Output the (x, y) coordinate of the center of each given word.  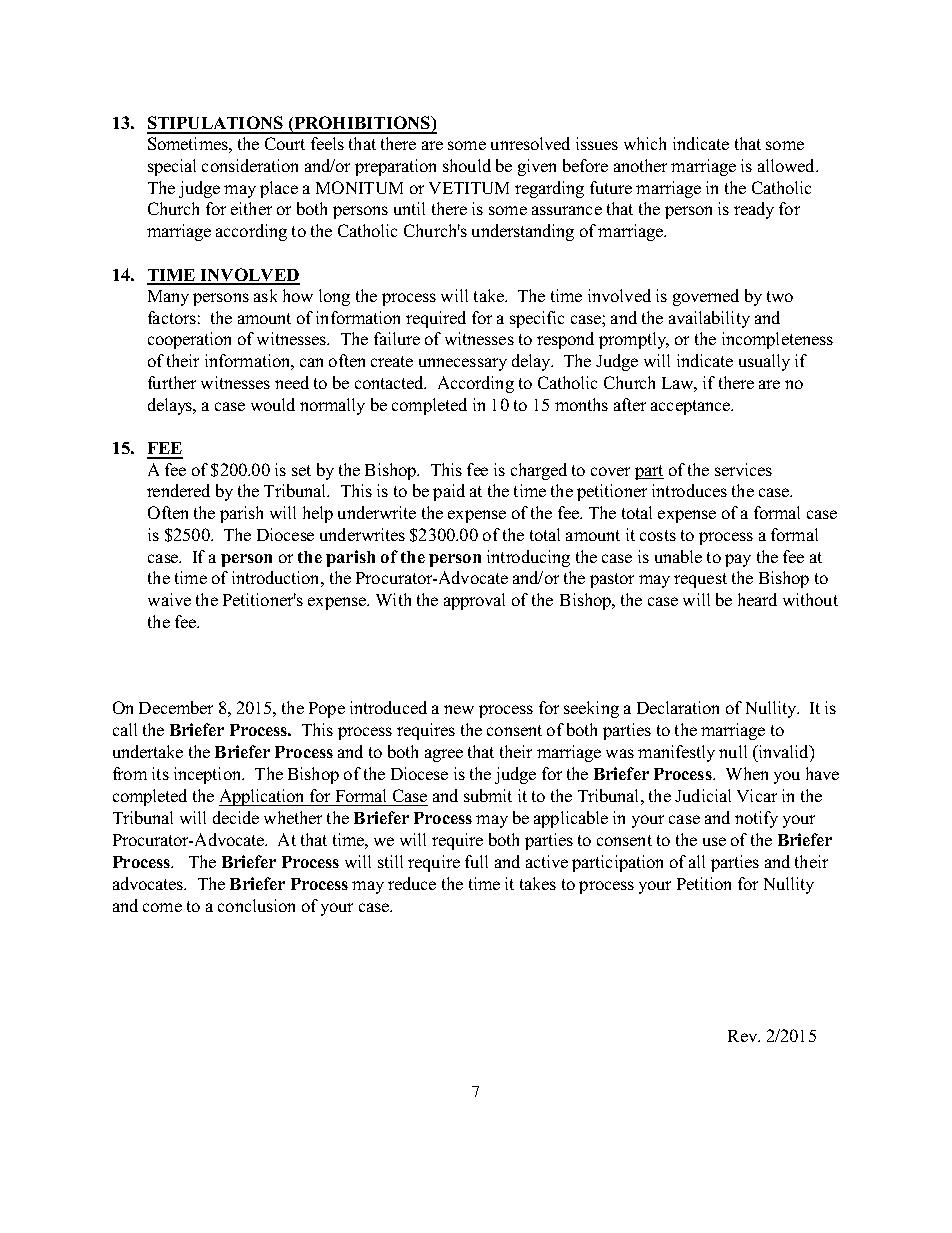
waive (169, 599)
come (162, 907)
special (172, 167)
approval (474, 601)
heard (757, 599)
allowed (788, 165)
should (467, 165)
